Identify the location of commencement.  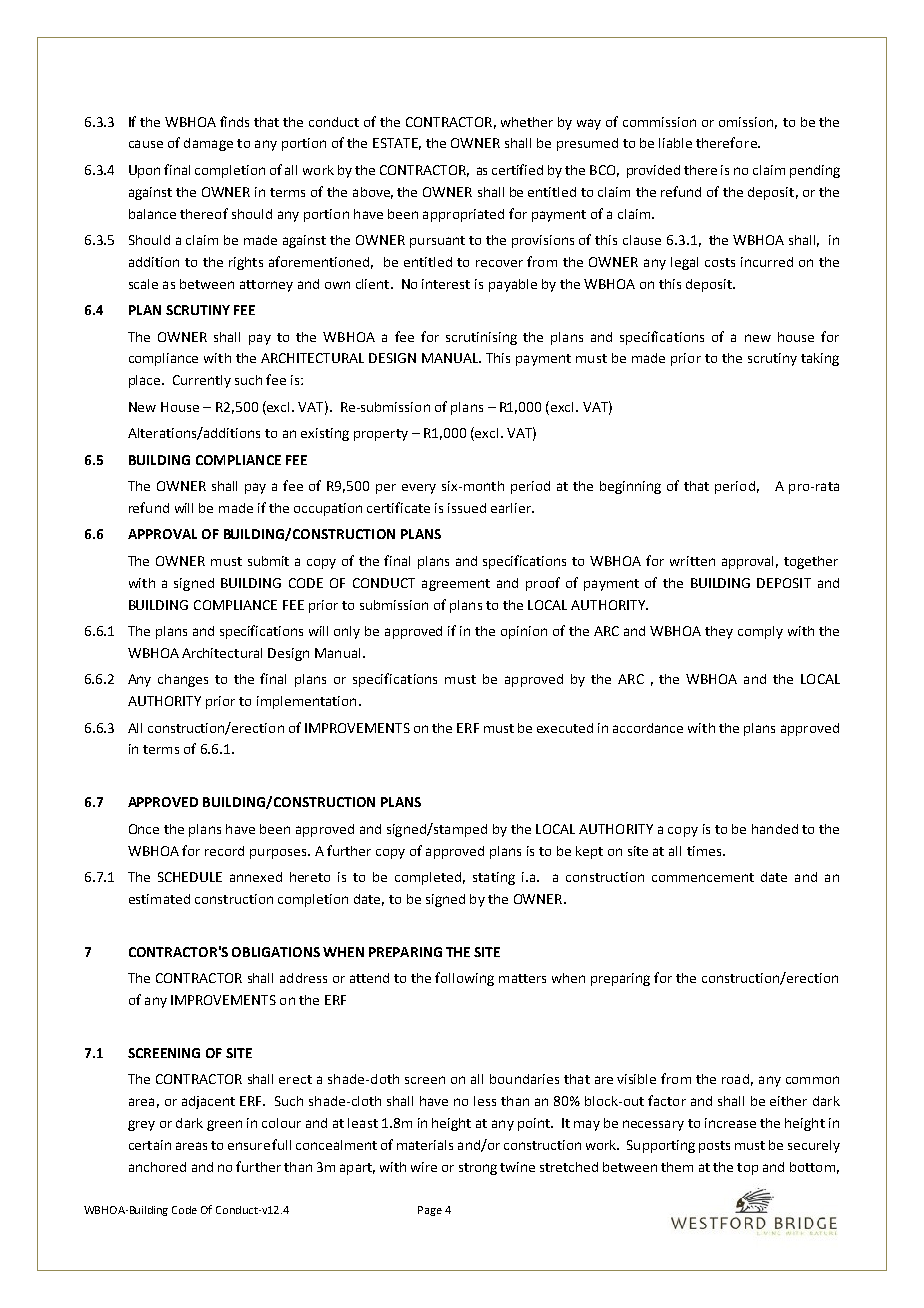
(703, 877).
